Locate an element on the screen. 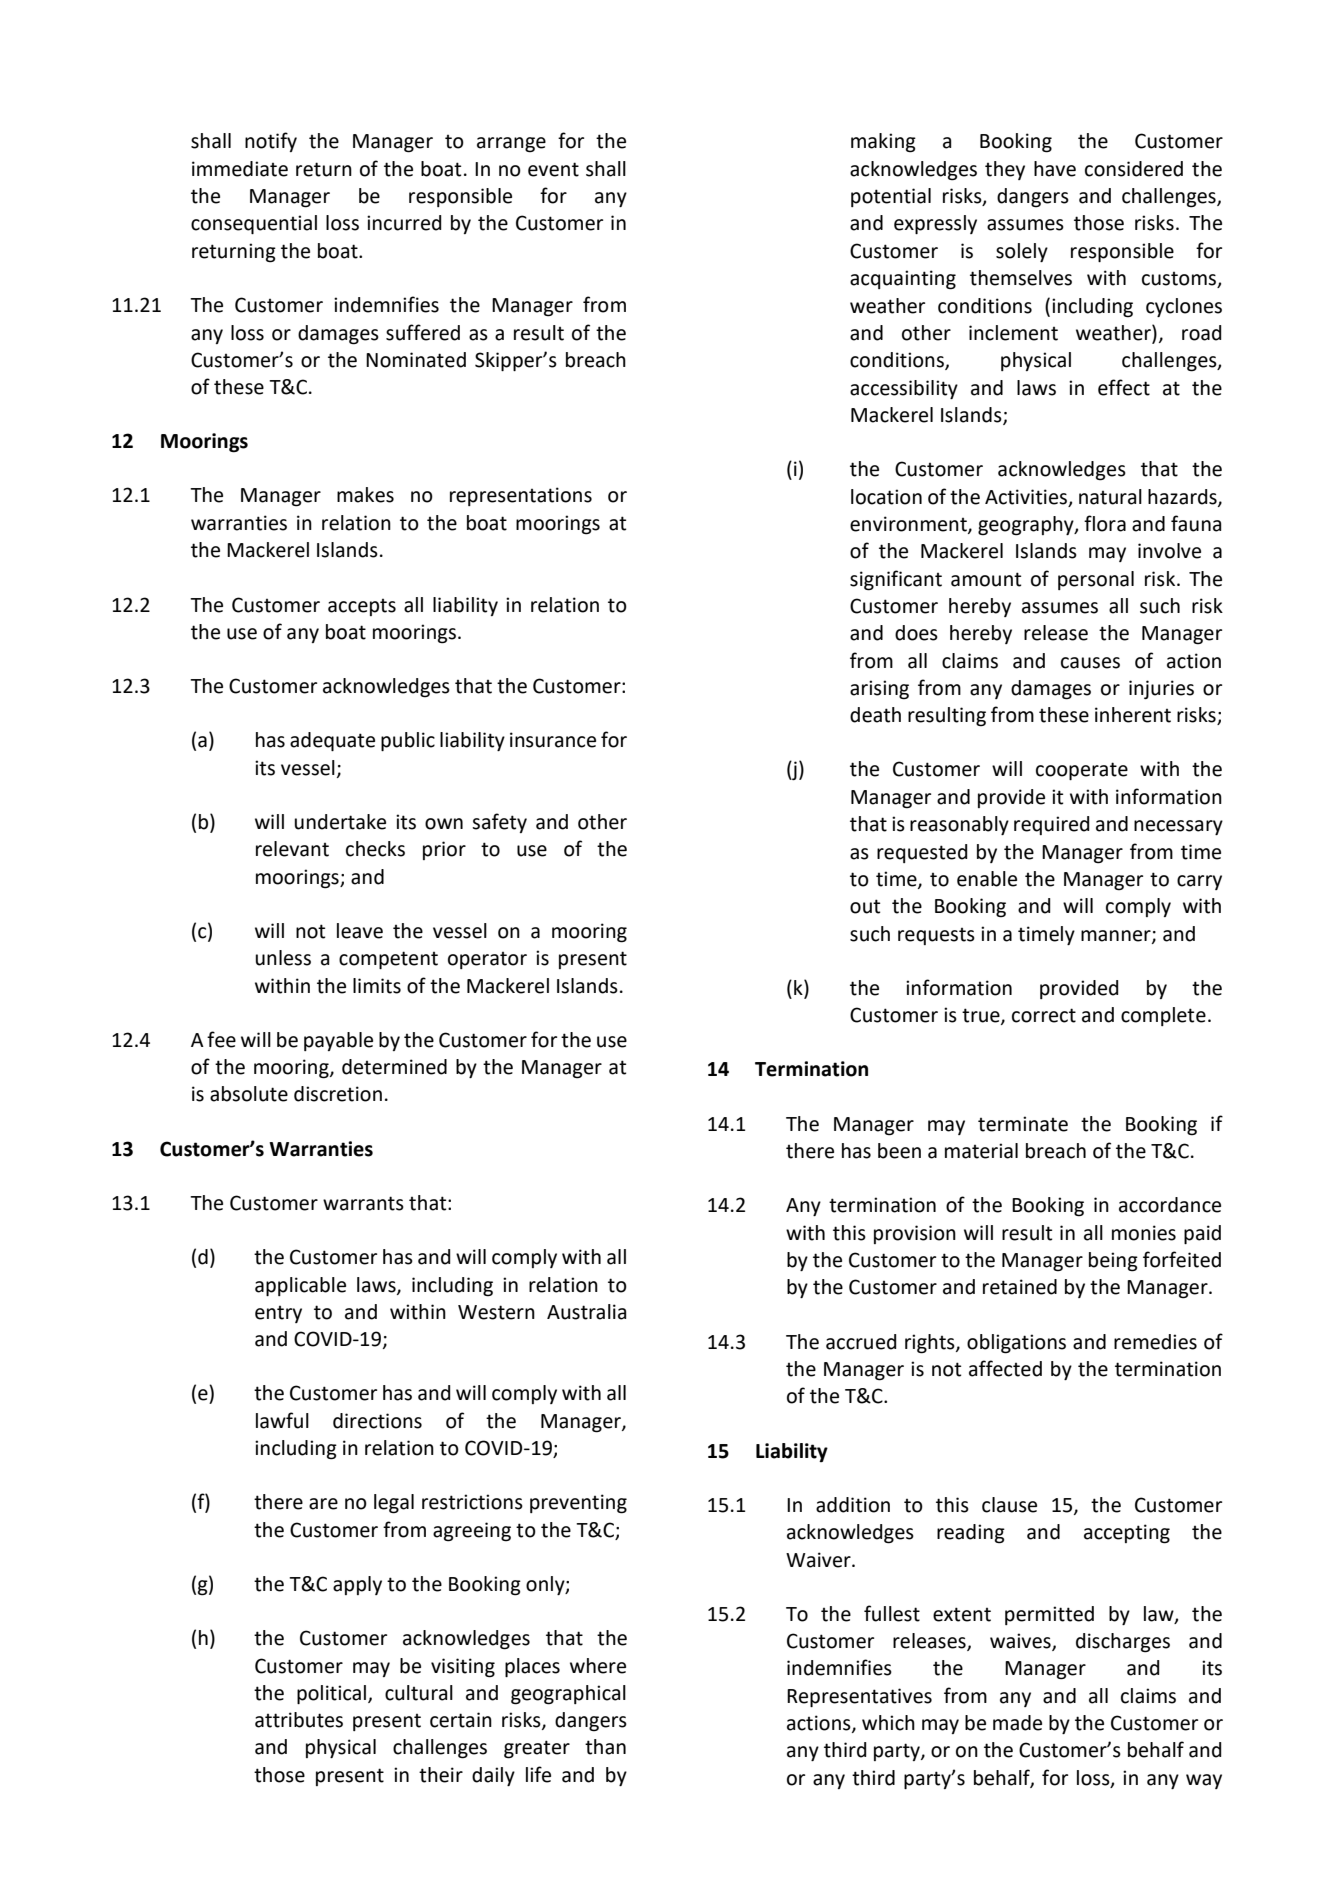 Image resolution: width=1334 pixels, height=1886 pixels. incurred is located at coordinates (404, 223).
